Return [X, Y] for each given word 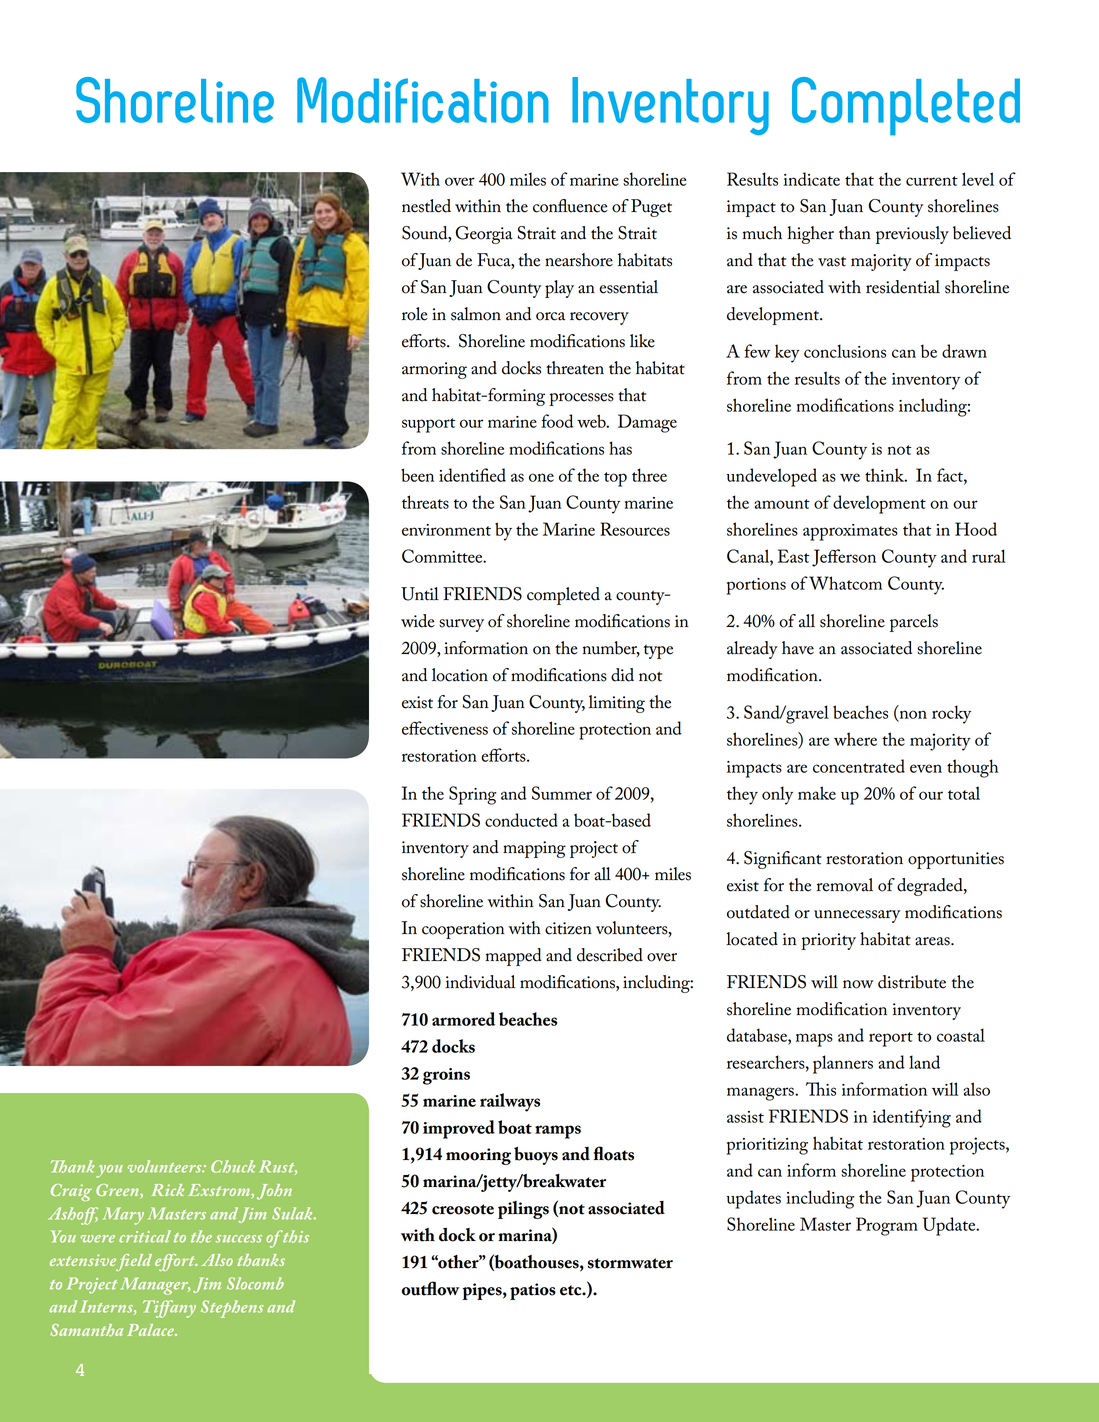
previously [912, 235]
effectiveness [445, 728]
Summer [562, 793]
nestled [426, 206]
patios [533, 1291]
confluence [570, 206]
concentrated [859, 766]
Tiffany [169, 1309]
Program [887, 1226]
